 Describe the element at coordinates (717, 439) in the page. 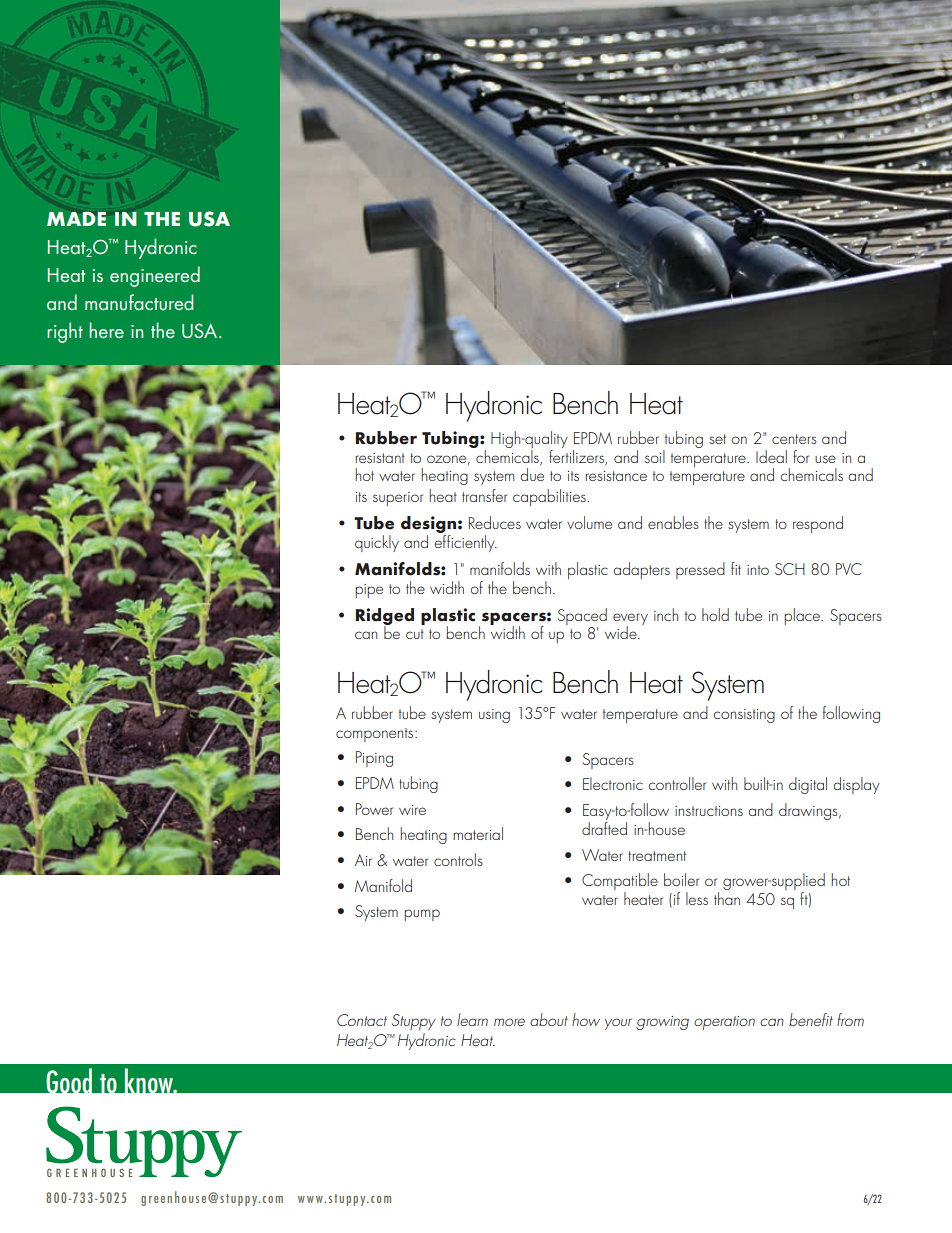

I see `set` at that location.
